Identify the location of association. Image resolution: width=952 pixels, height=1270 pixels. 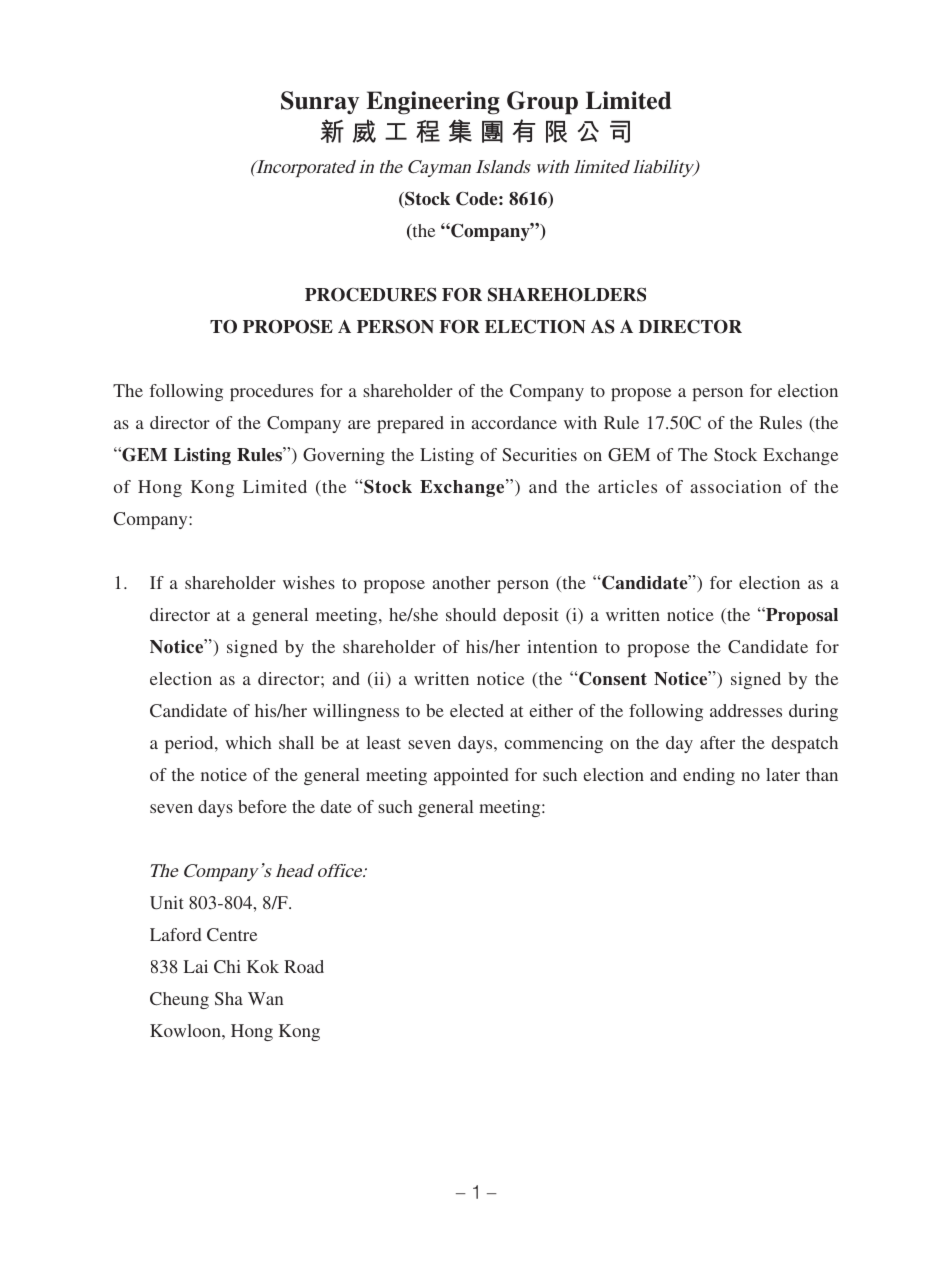
(735, 486).
